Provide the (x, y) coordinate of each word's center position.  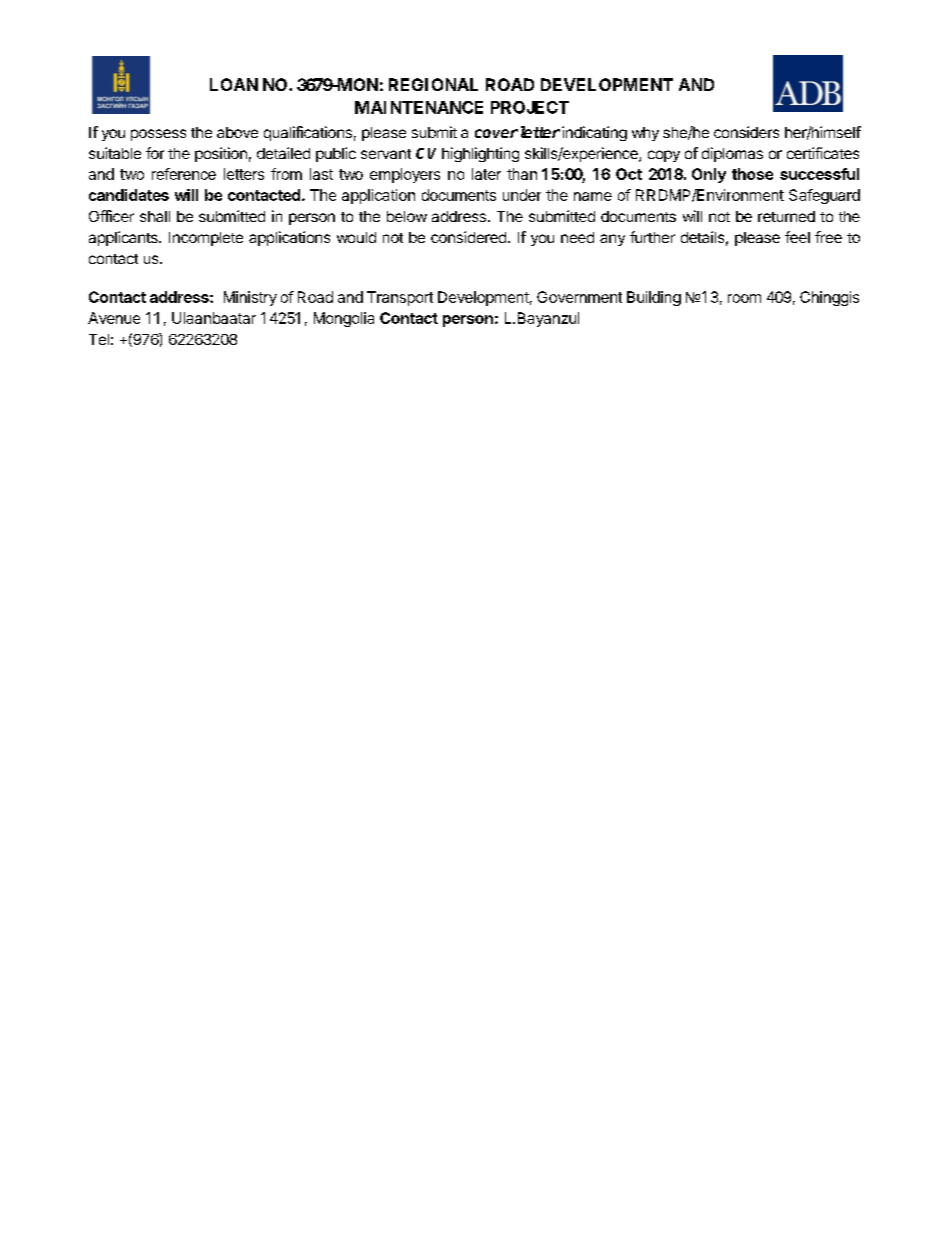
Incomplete (206, 239)
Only (709, 175)
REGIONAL (433, 84)
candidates (129, 195)
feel (797, 237)
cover (496, 133)
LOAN (234, 84)
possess (158, 135)
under (522, 195)
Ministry (250, 298)
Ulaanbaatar (214, 318)
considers (746, 132)
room (744, 298)
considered (468, 237)
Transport (400, 298)
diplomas (732, 154)
